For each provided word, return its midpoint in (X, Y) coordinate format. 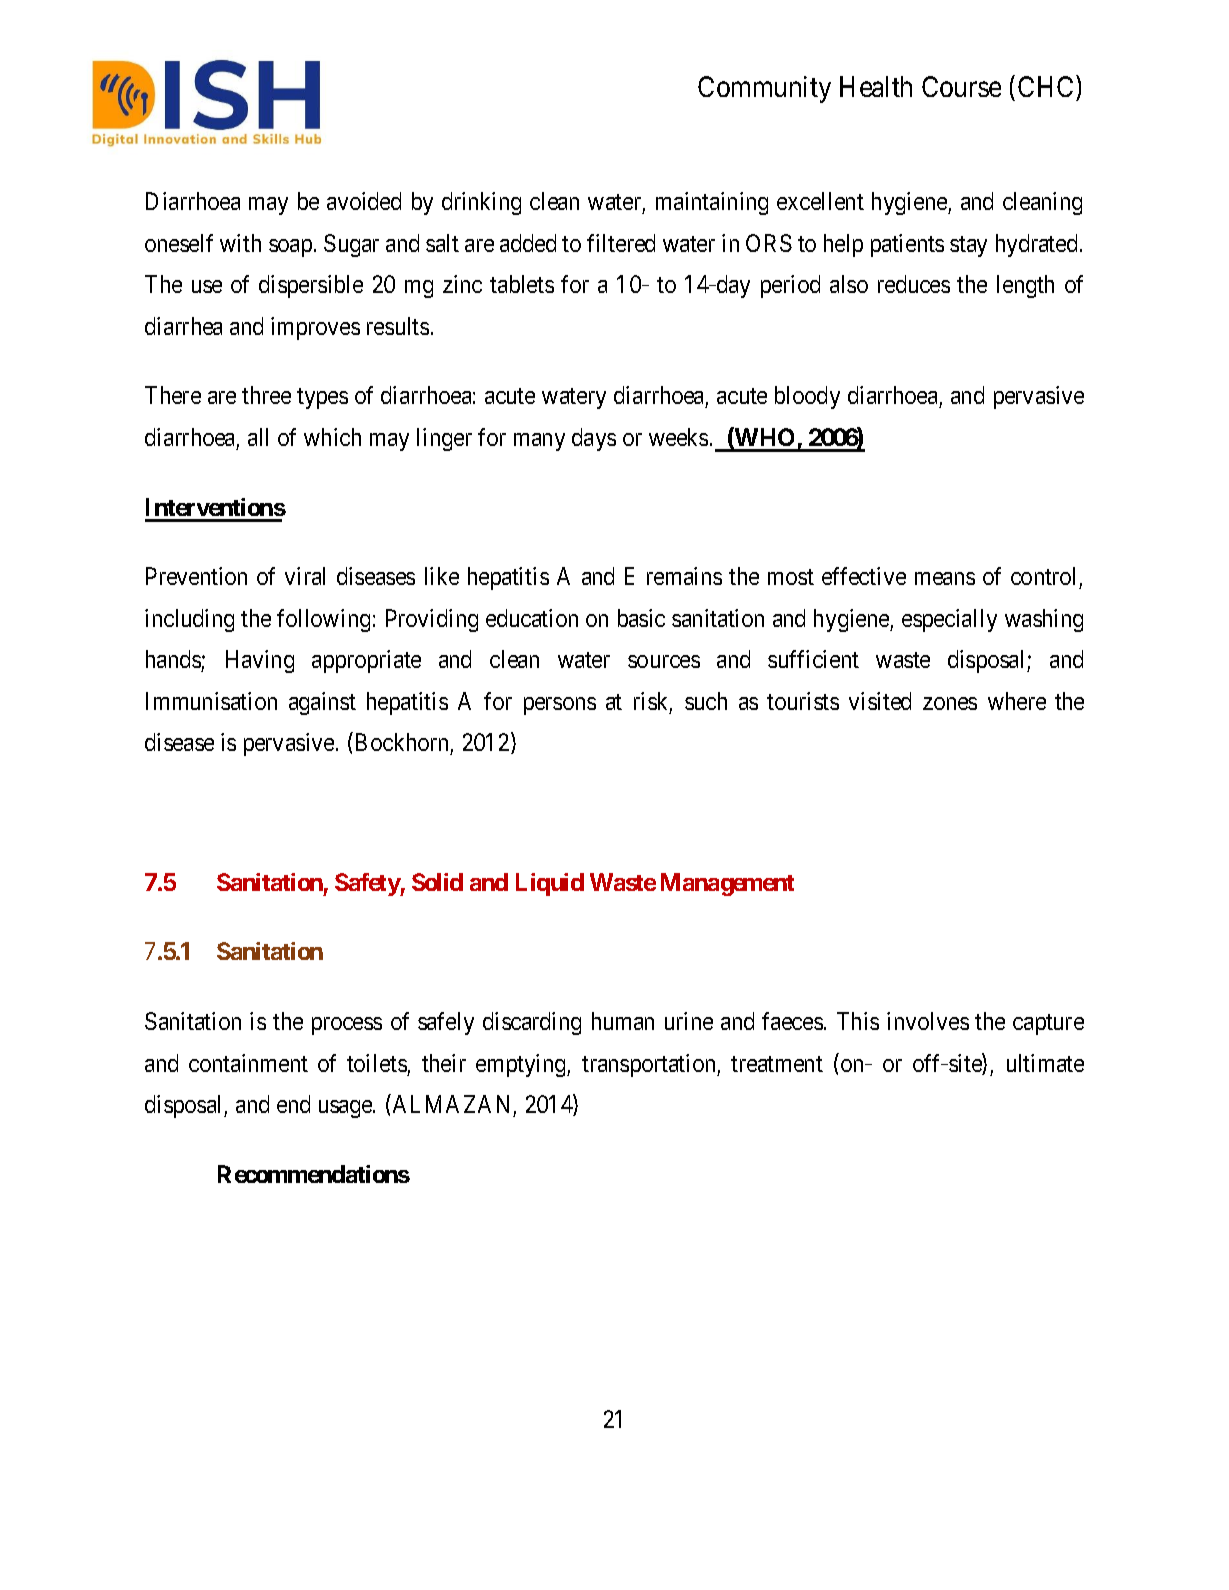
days (594, 439)
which (332, 437)
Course (961, 86)
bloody (807, 397)
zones (950, 703)
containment (248, 1063)
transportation (650, 1065)
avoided (364, 201)
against (322, 703)
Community (764, 89)
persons (560, 706)
